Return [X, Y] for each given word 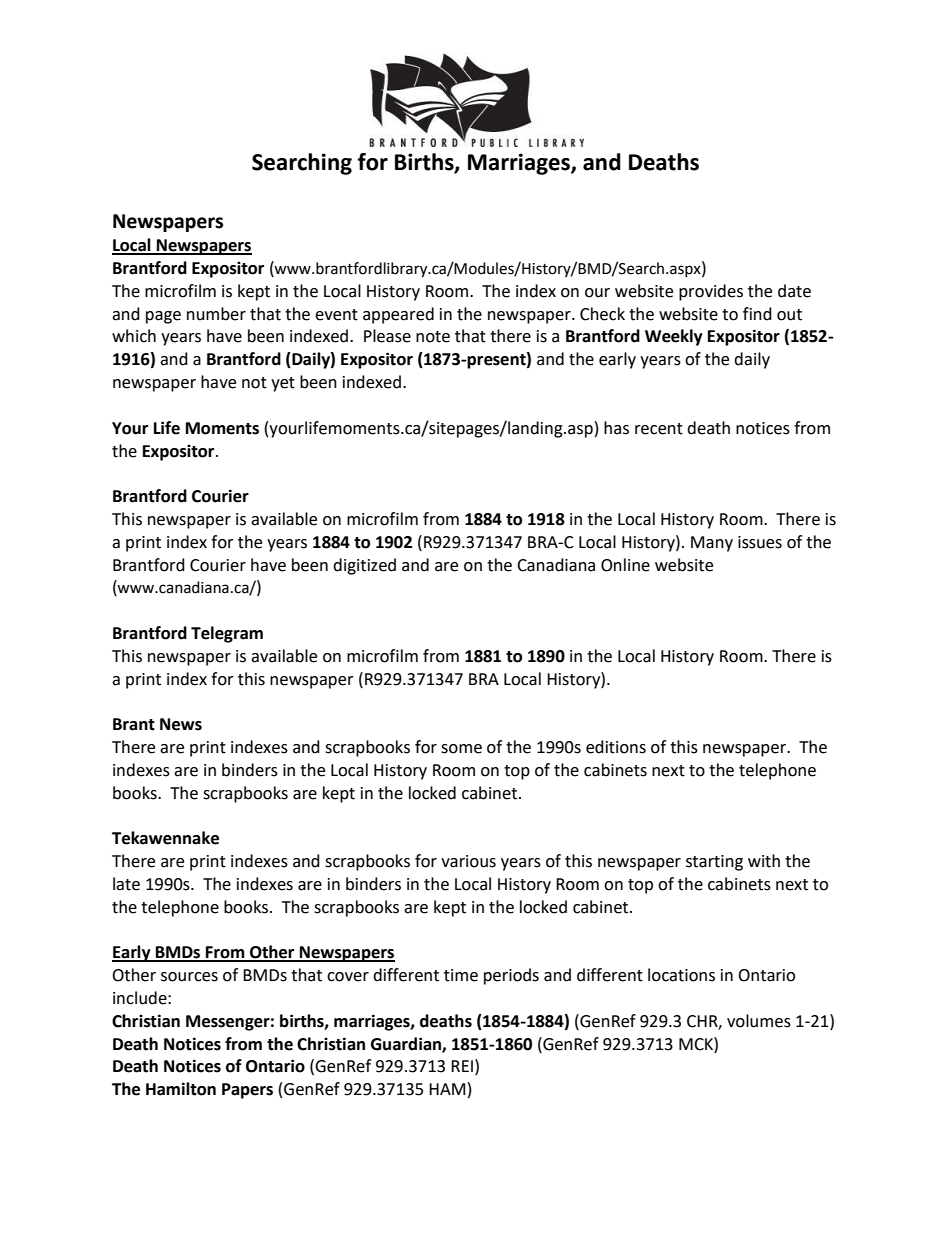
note [433, 337]
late [126, 884]
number [216, 314]
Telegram [227, 634]
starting [714, 863]
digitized [364, 566]
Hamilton [181, 1089]
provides [711, 292]
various [468, 861]
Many [712, 544]
